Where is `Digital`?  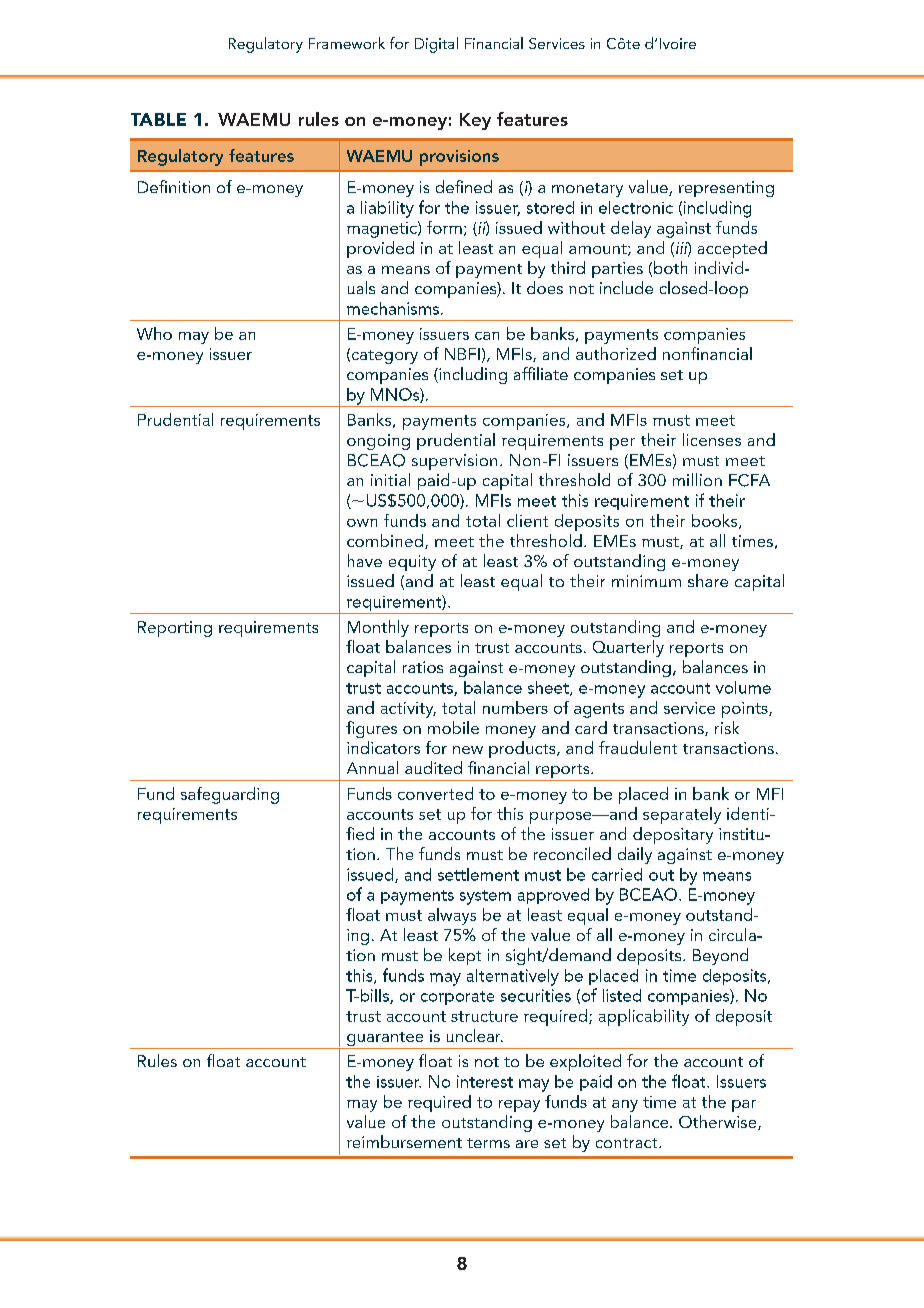 Digital is located at coordinates (436, 45).
